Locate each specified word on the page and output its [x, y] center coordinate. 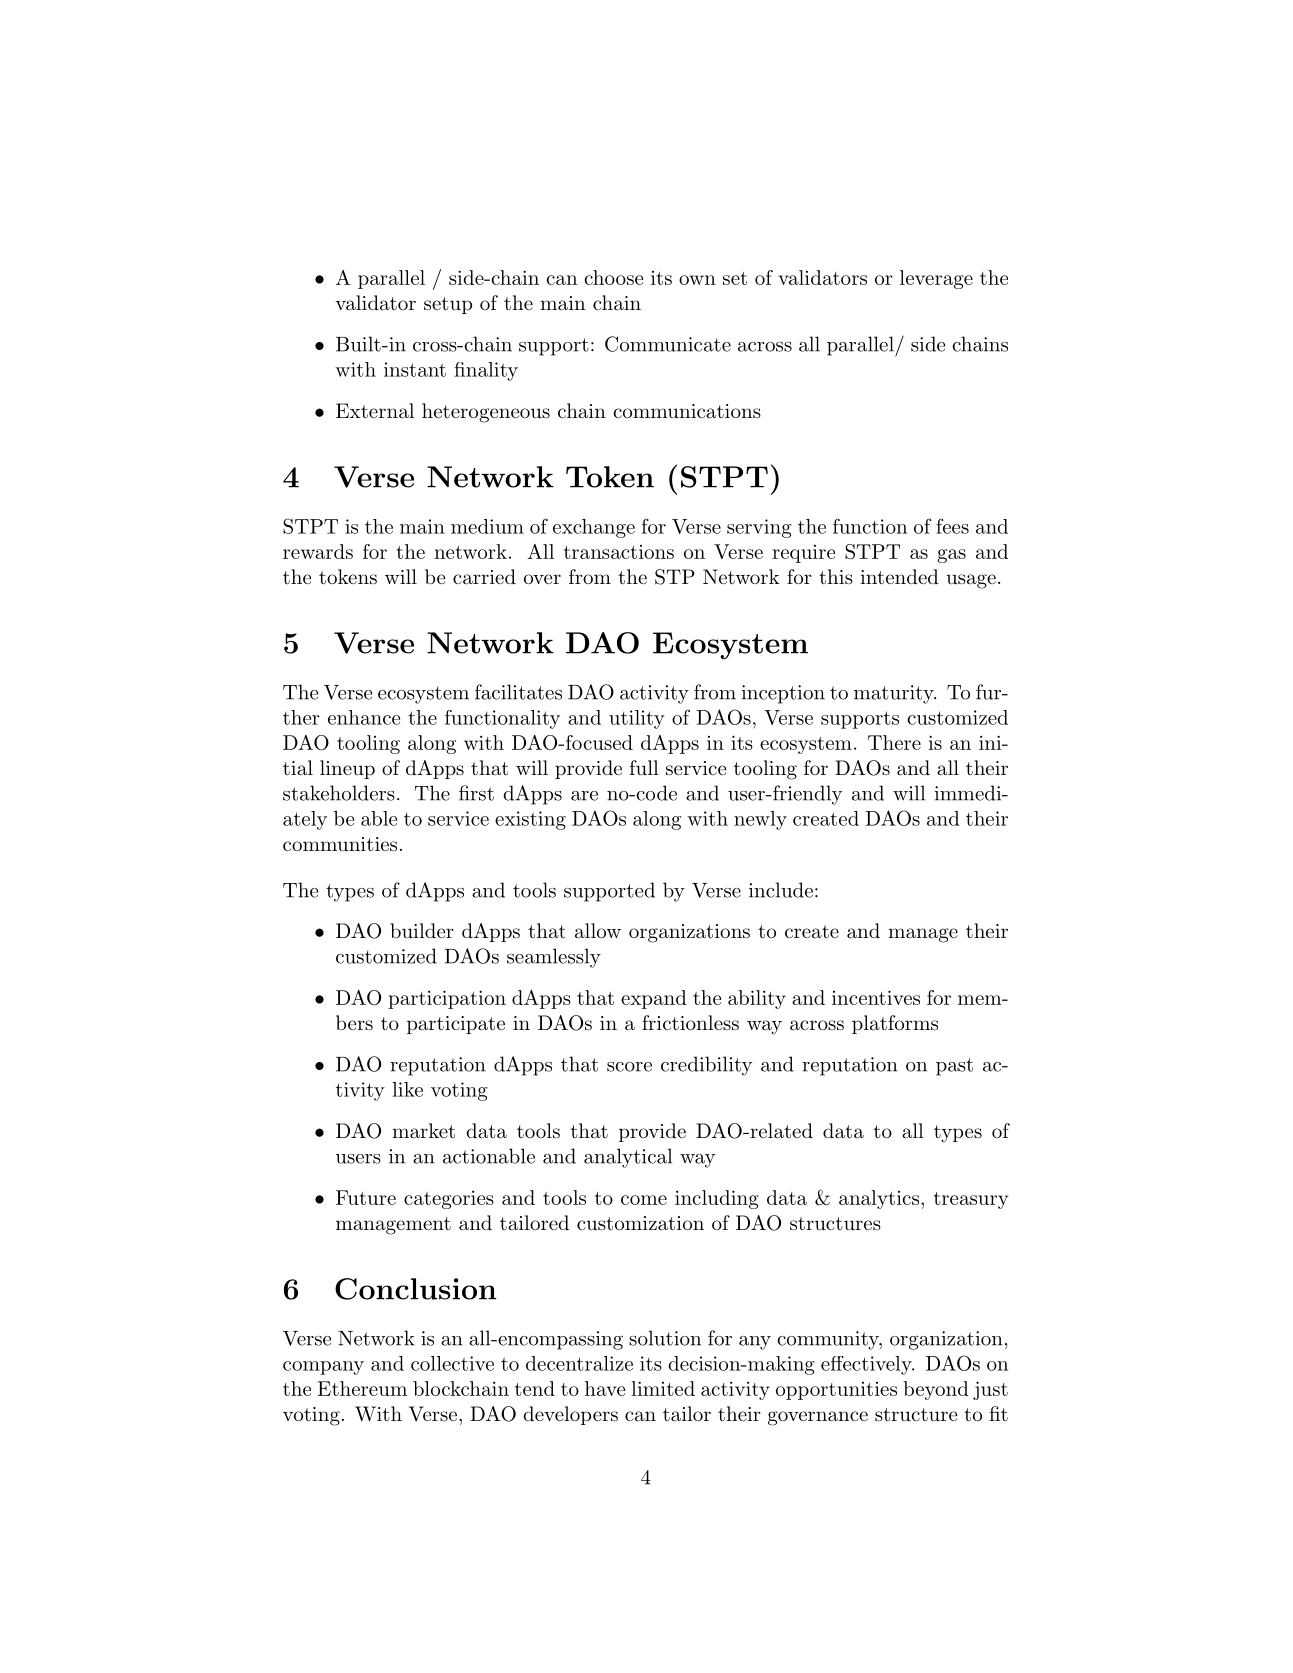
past [954, 1067]
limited [663, 1388]
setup [448, 305]
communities [340, 844]
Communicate [668, 344]
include [781, 890]
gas [951, 556]
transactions [619, 552]
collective [452, 1363]
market [423, 1131]
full [644, 768]
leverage [936, 279]
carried [484, 577]
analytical [628, 1158]
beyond [936, 1390]
